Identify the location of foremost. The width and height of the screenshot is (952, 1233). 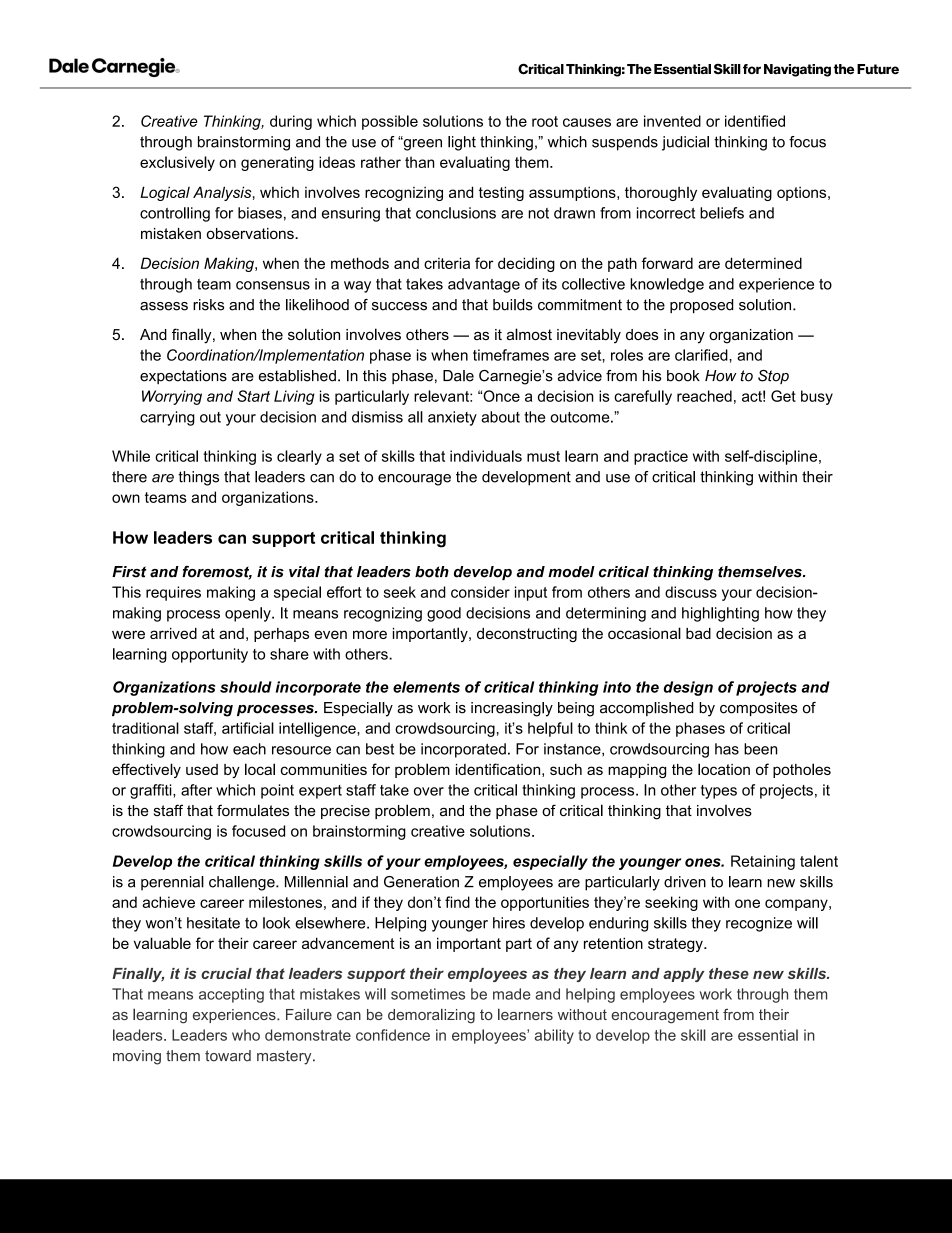
(217, 573).
